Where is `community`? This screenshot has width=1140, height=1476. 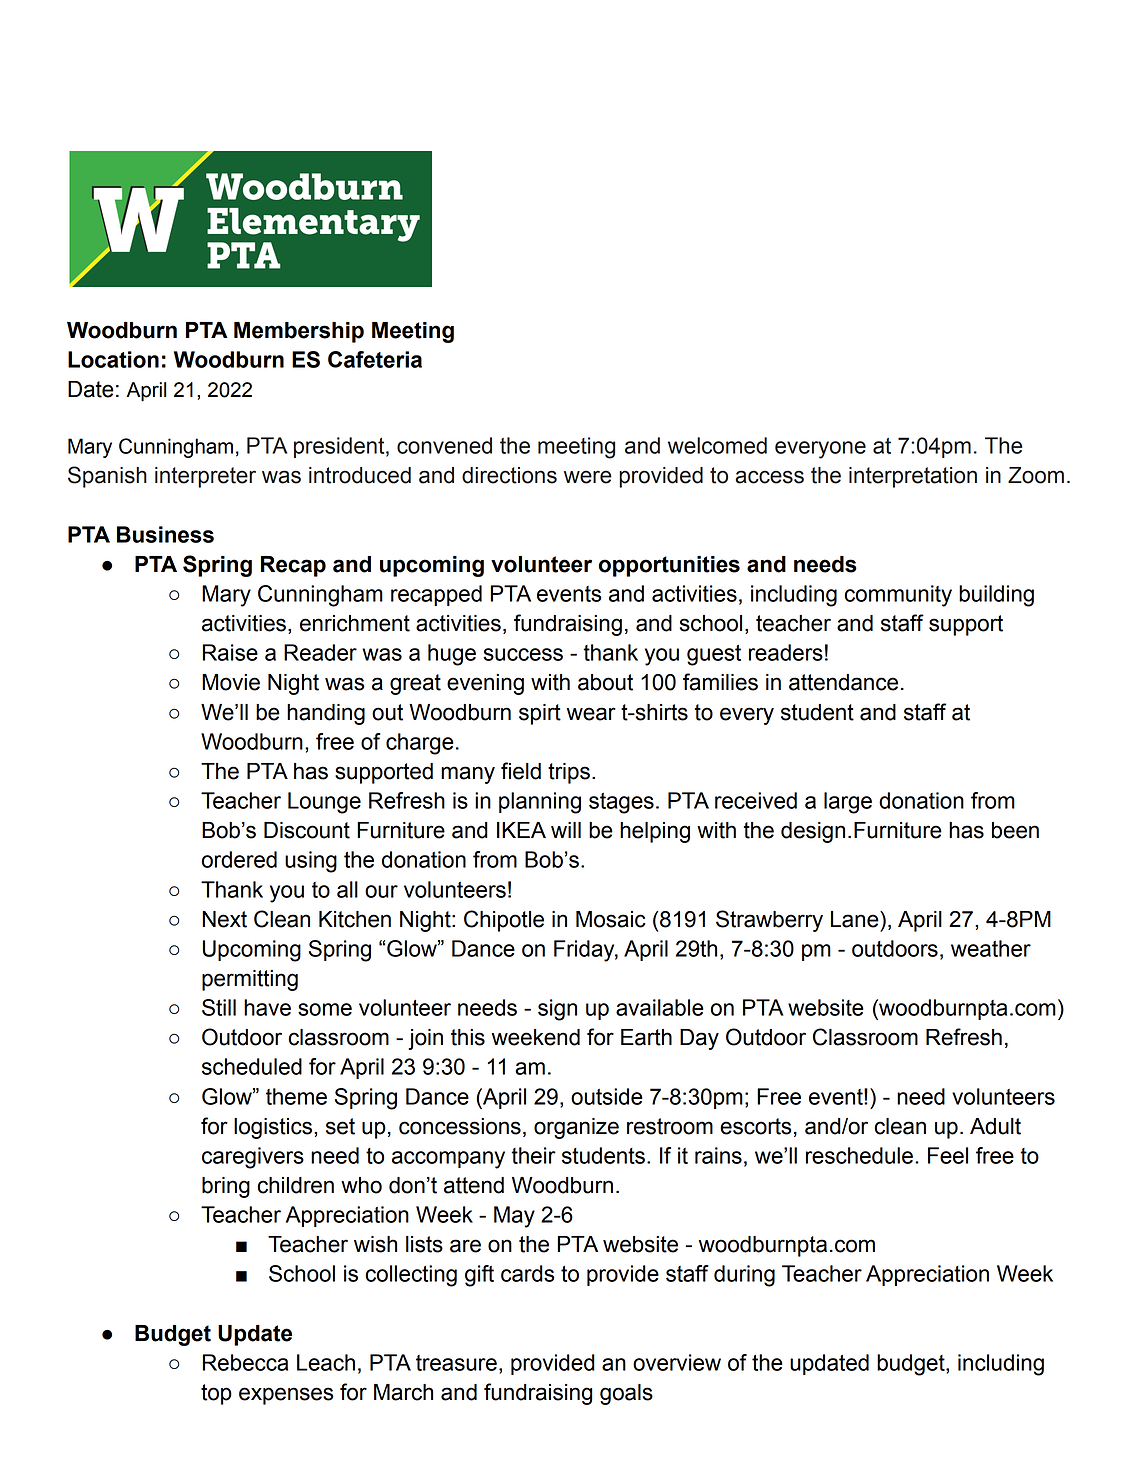 community is located at coordinates (898, 596).
